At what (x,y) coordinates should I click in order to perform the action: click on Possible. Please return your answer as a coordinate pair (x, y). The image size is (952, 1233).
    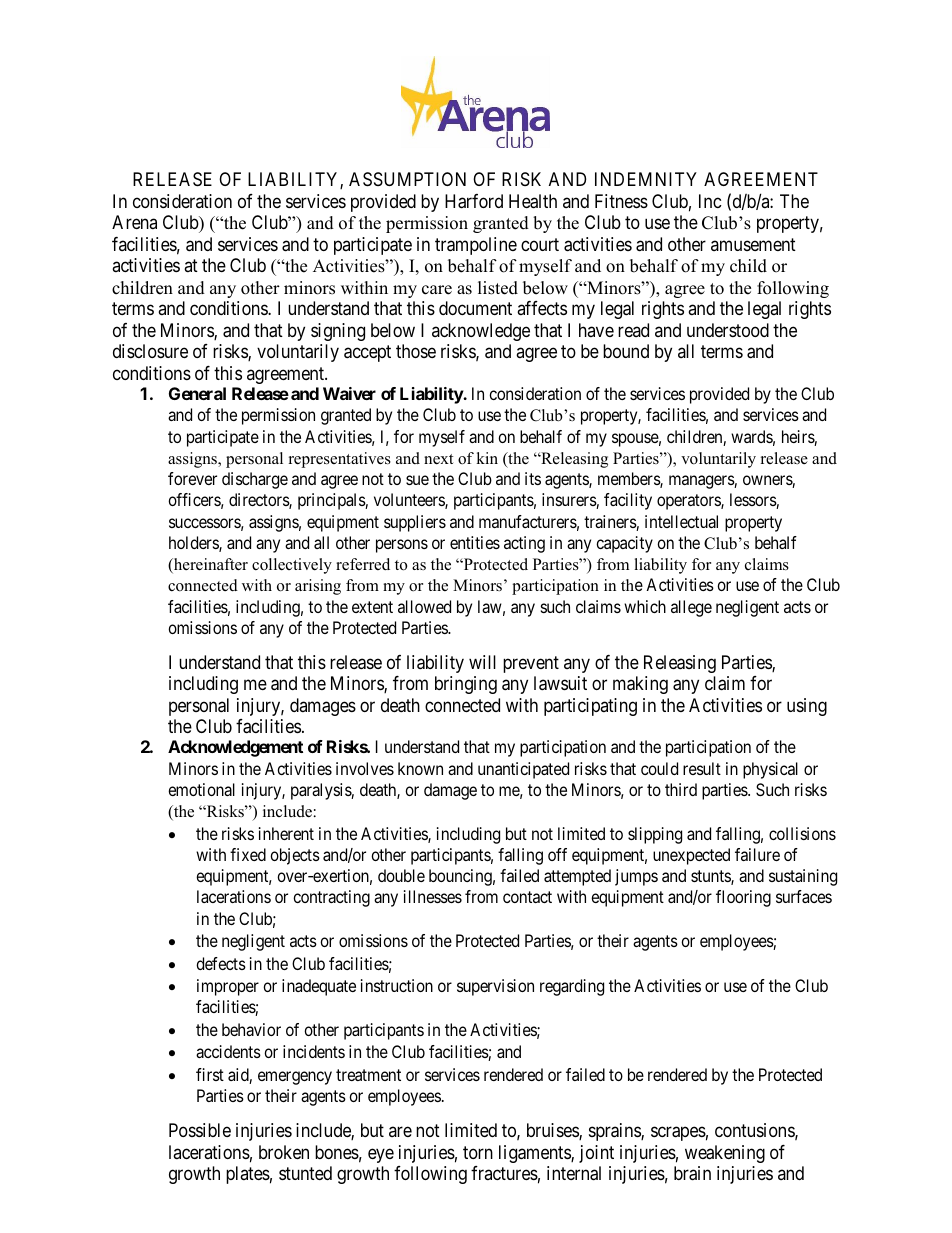
    Looking at the image, I should click on (200, 1130).
